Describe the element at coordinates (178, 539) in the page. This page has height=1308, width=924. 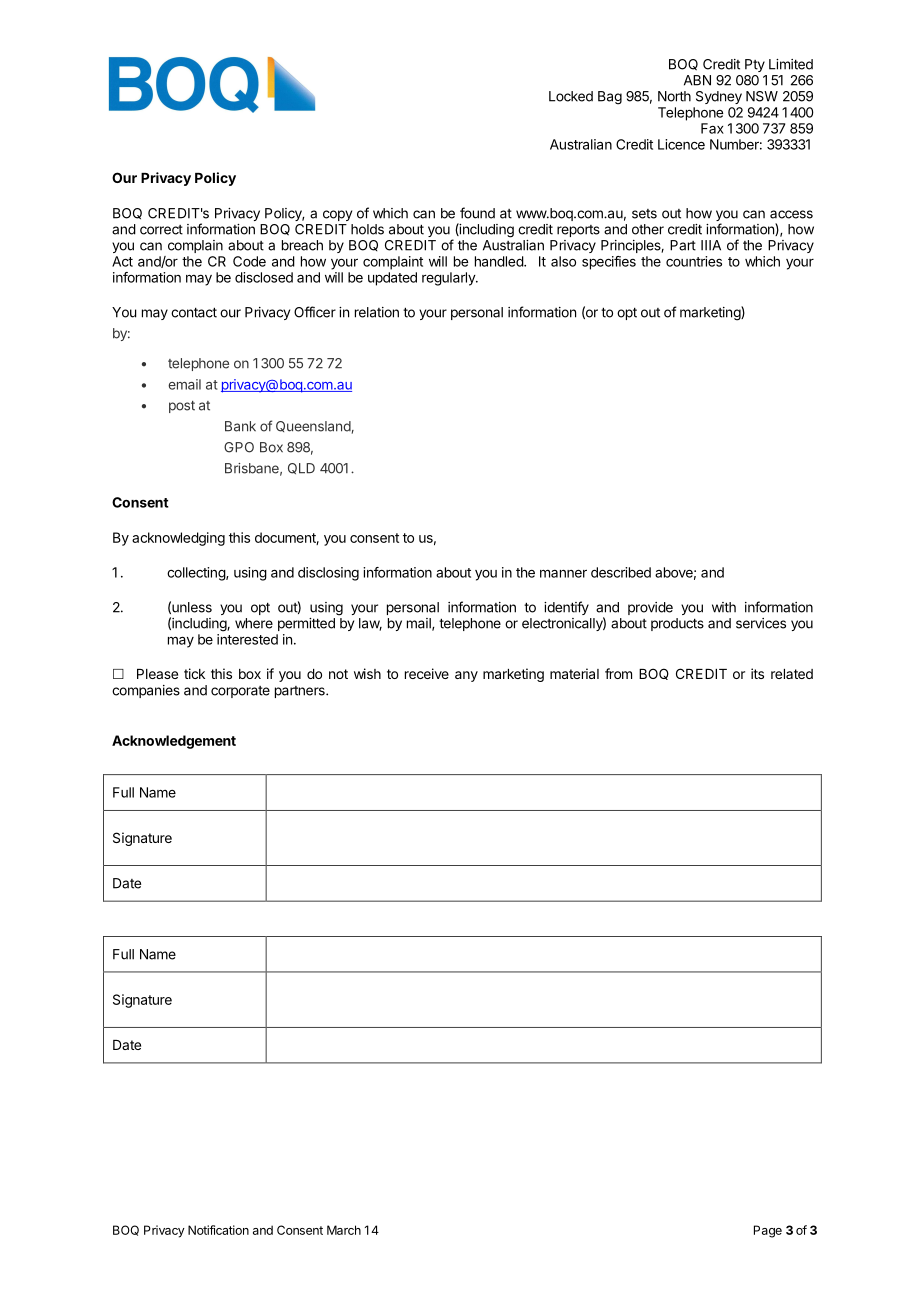
I see `acknowledging` at that location.
